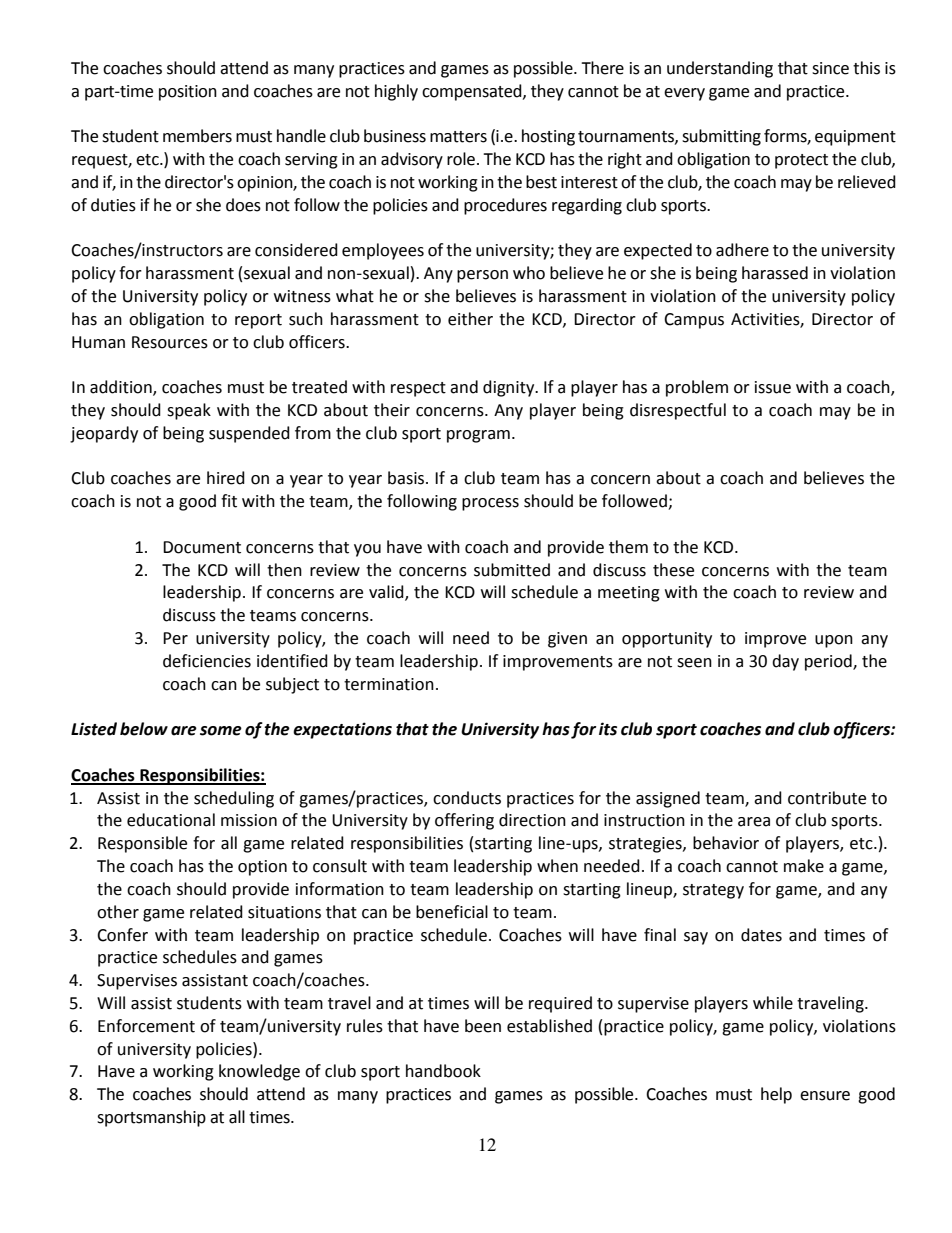  I want to click on issue, so click(773, 387).
